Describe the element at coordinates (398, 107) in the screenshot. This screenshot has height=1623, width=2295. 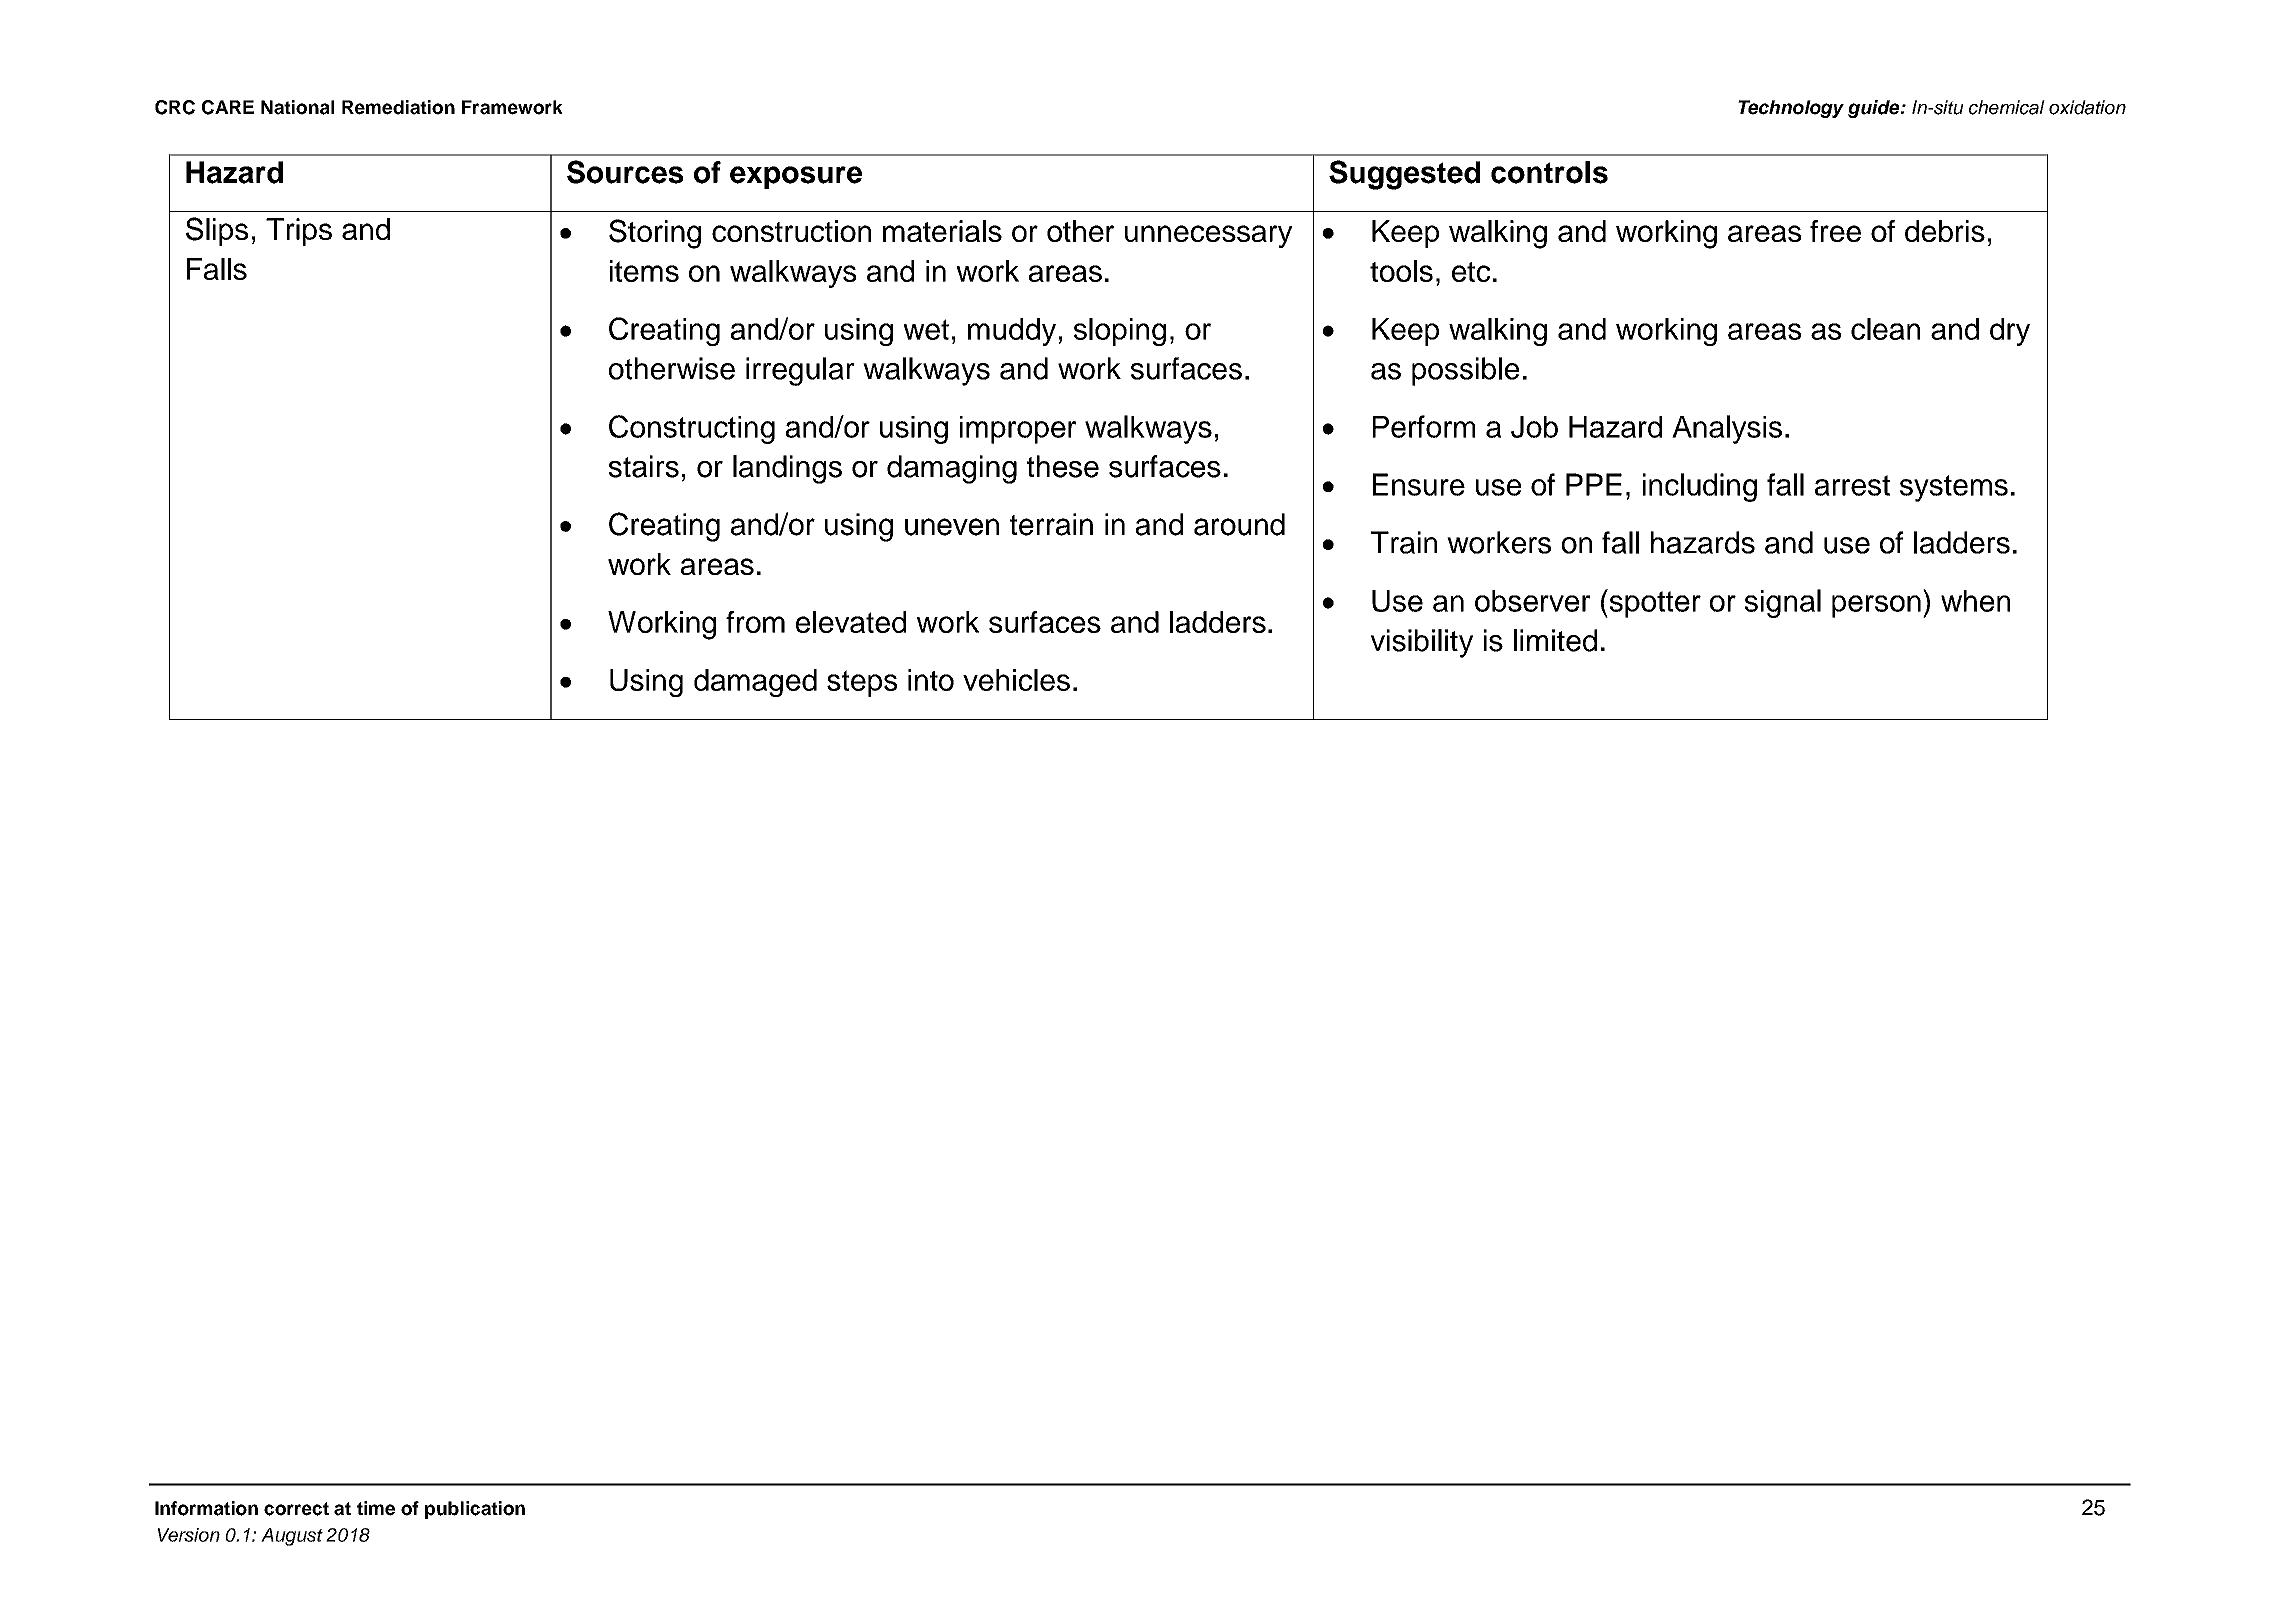
I see `Remediation` at that location.
